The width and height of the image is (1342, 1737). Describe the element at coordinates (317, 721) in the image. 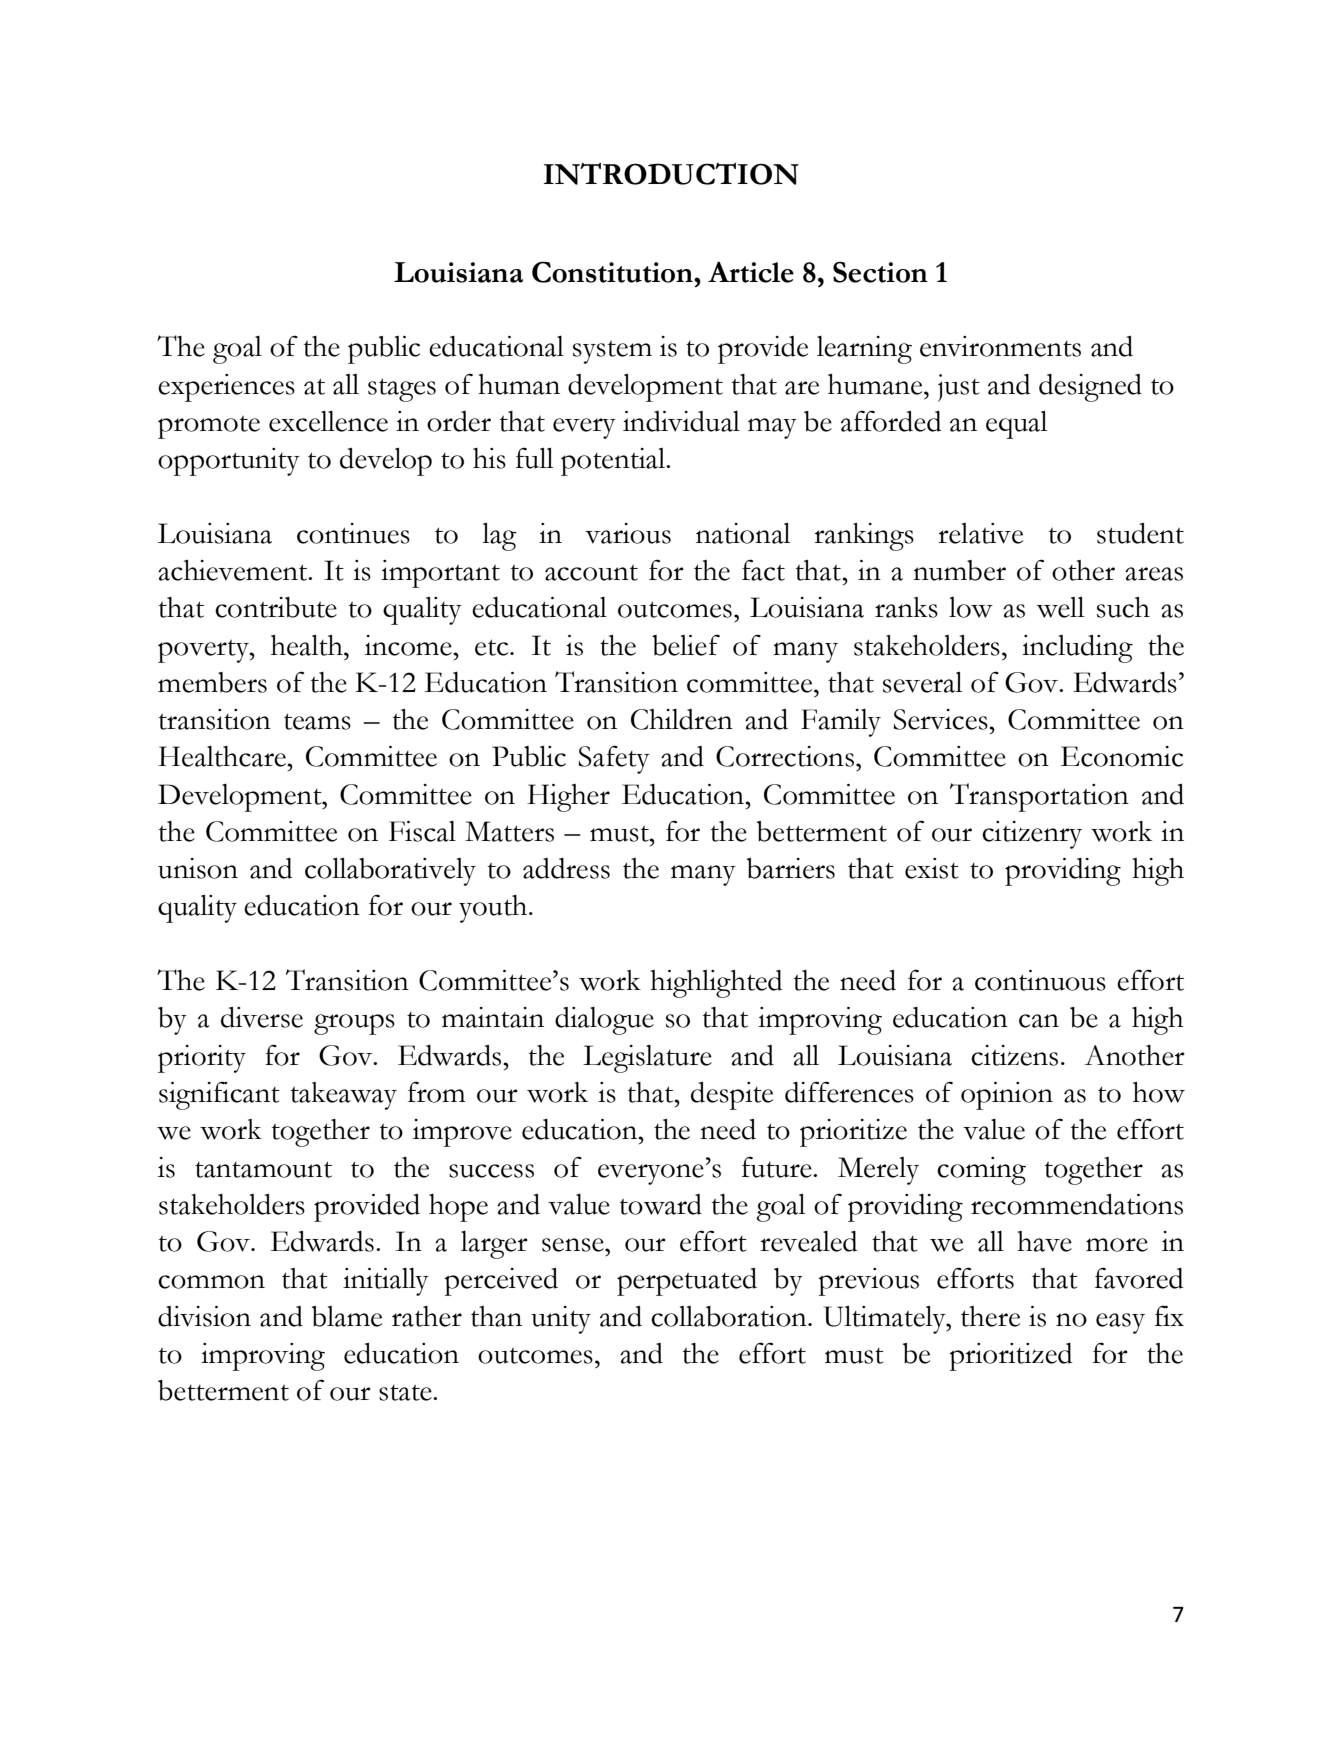

I see `teams` at that location.
